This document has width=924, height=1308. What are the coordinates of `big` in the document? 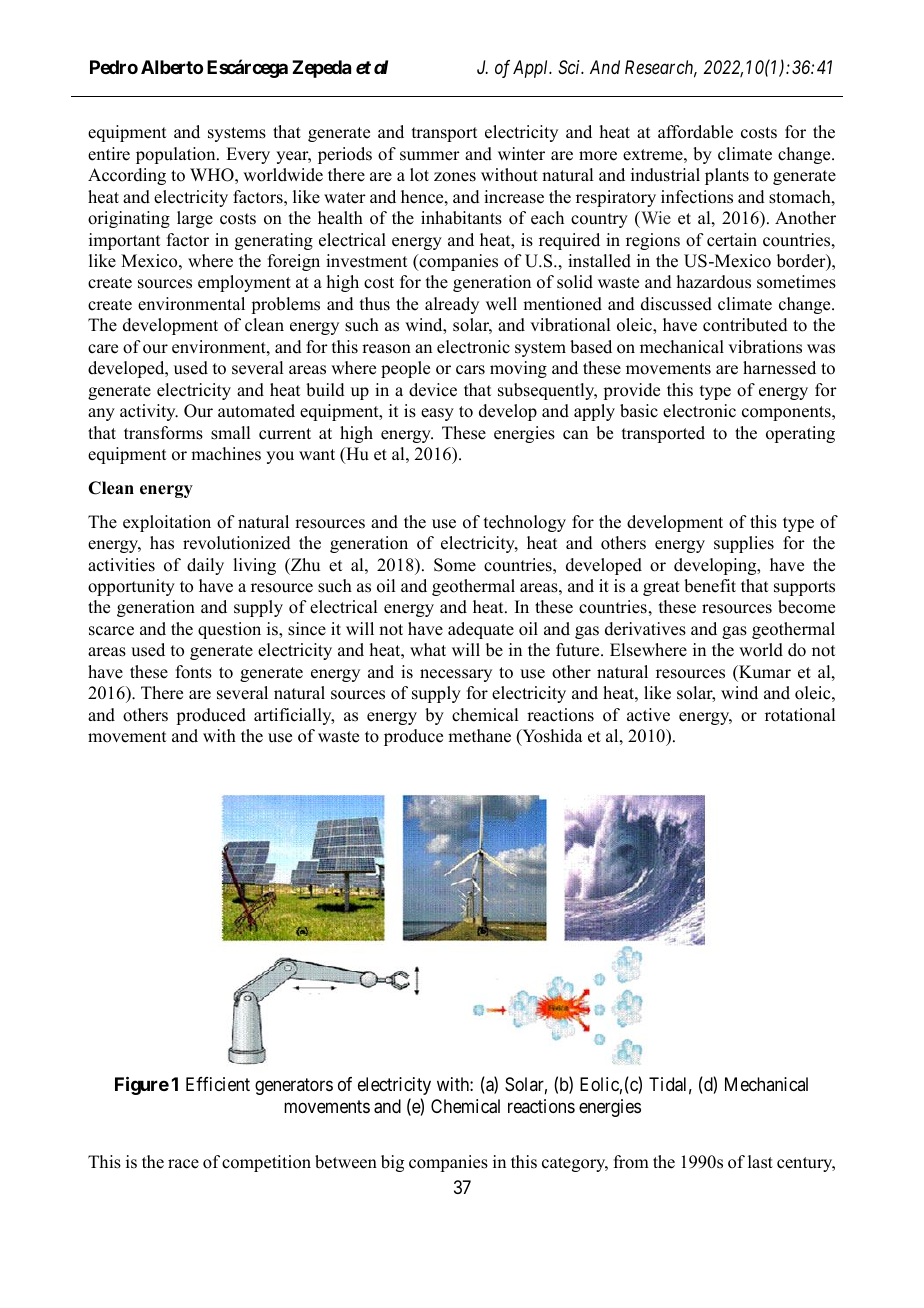 It's located at (392, 1163).
